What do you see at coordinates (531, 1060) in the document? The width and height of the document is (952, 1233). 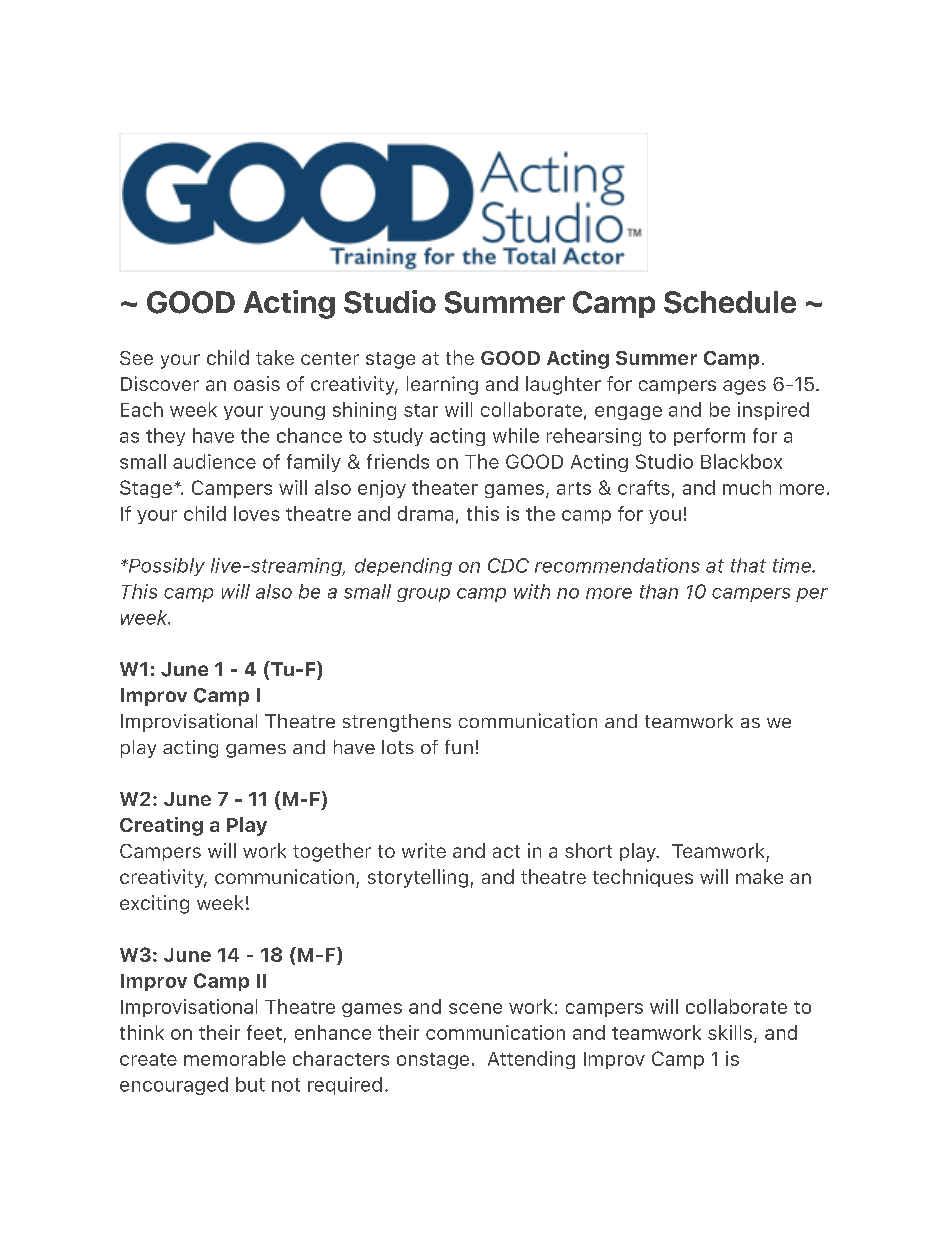 I see `Attending` at bounding box center [531, 1060].
